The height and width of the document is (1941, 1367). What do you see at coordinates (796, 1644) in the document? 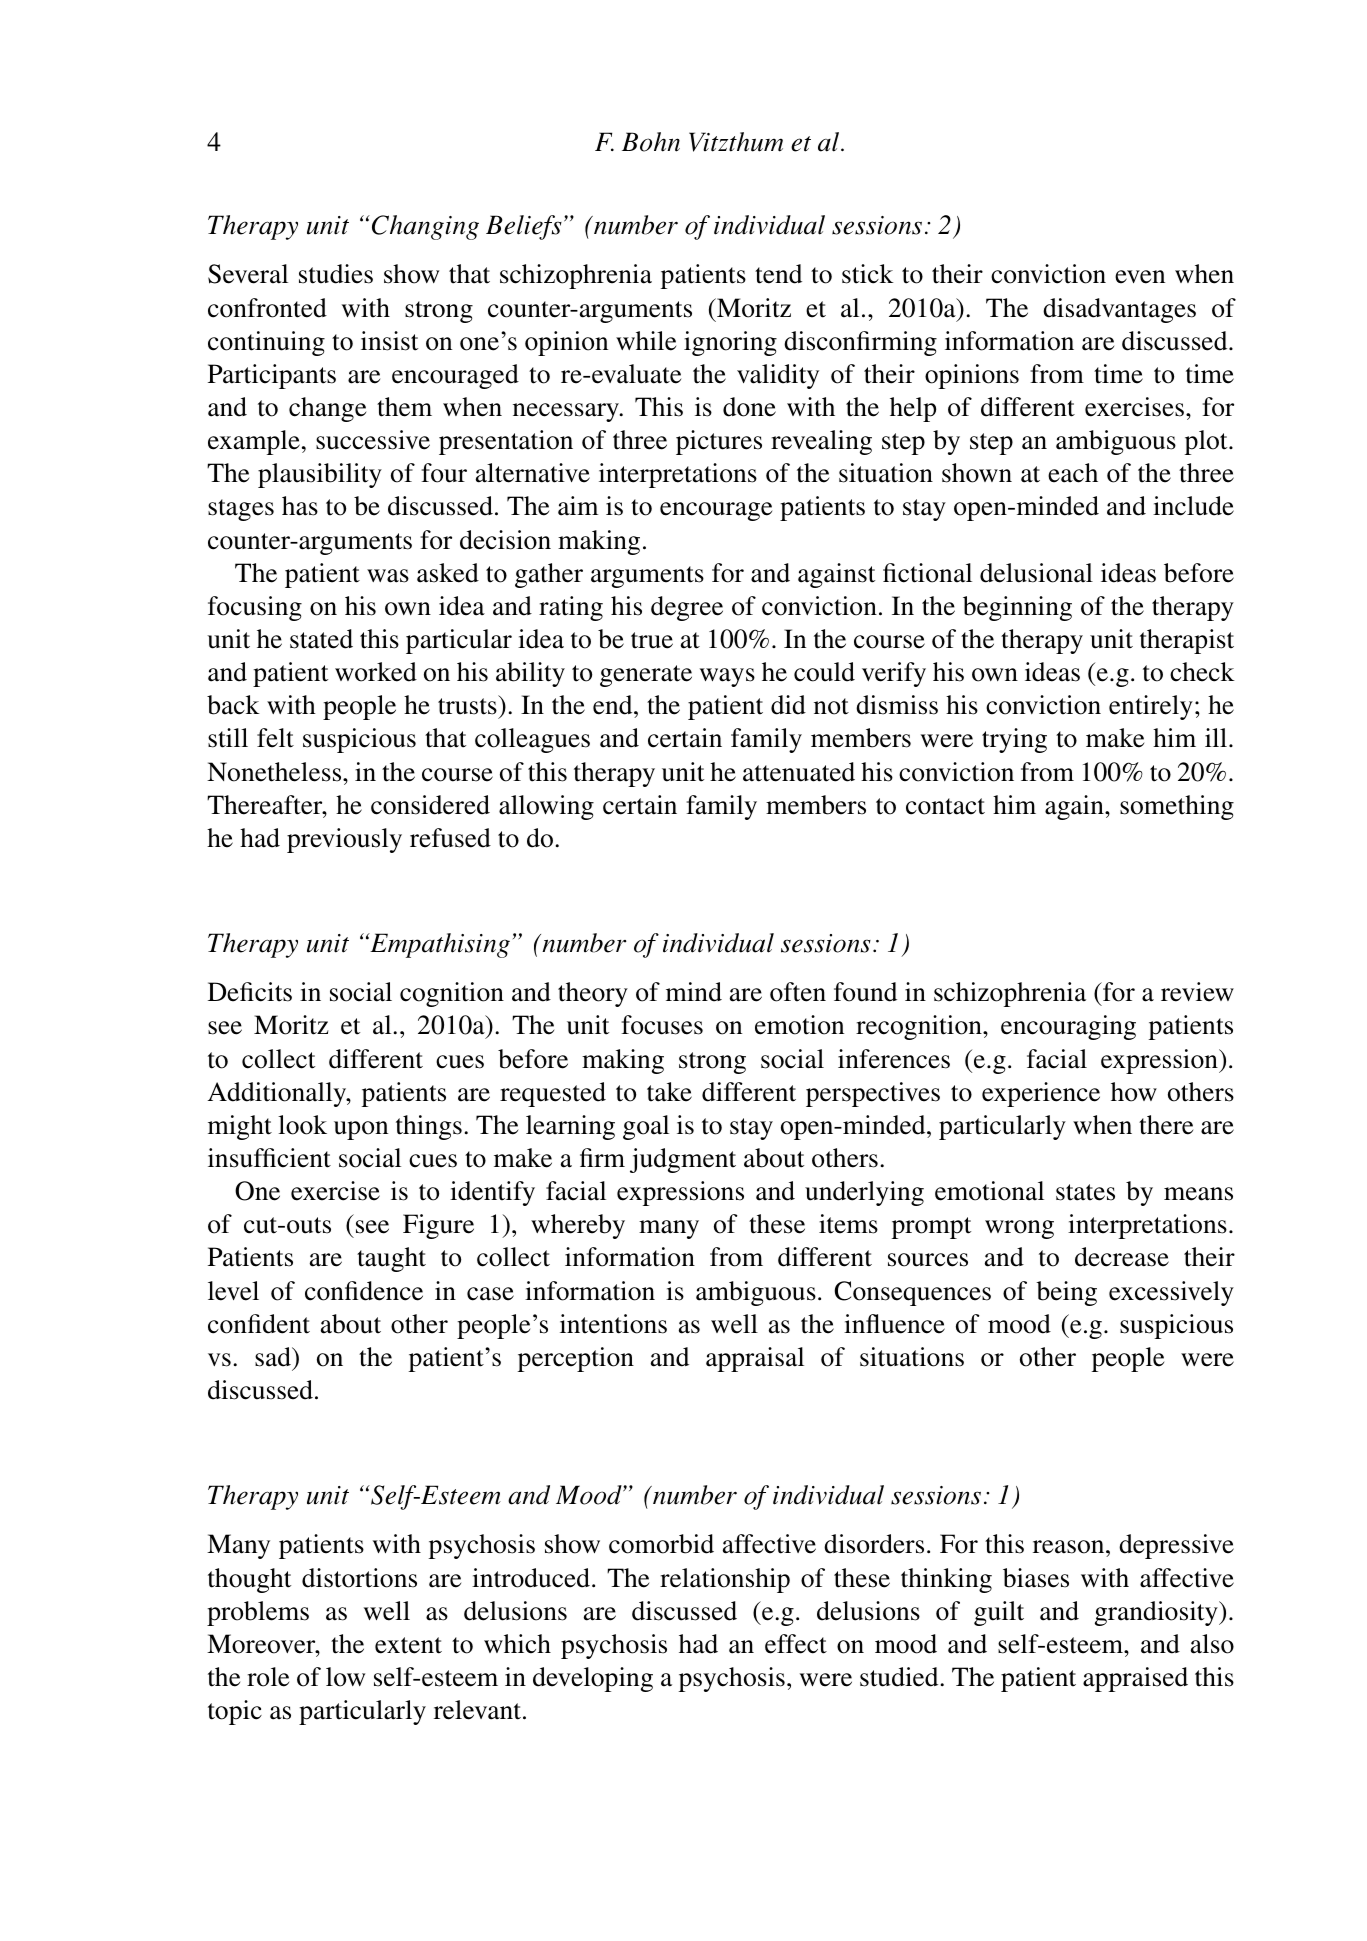
I see `effect` at bounding box center [796, 1644].
